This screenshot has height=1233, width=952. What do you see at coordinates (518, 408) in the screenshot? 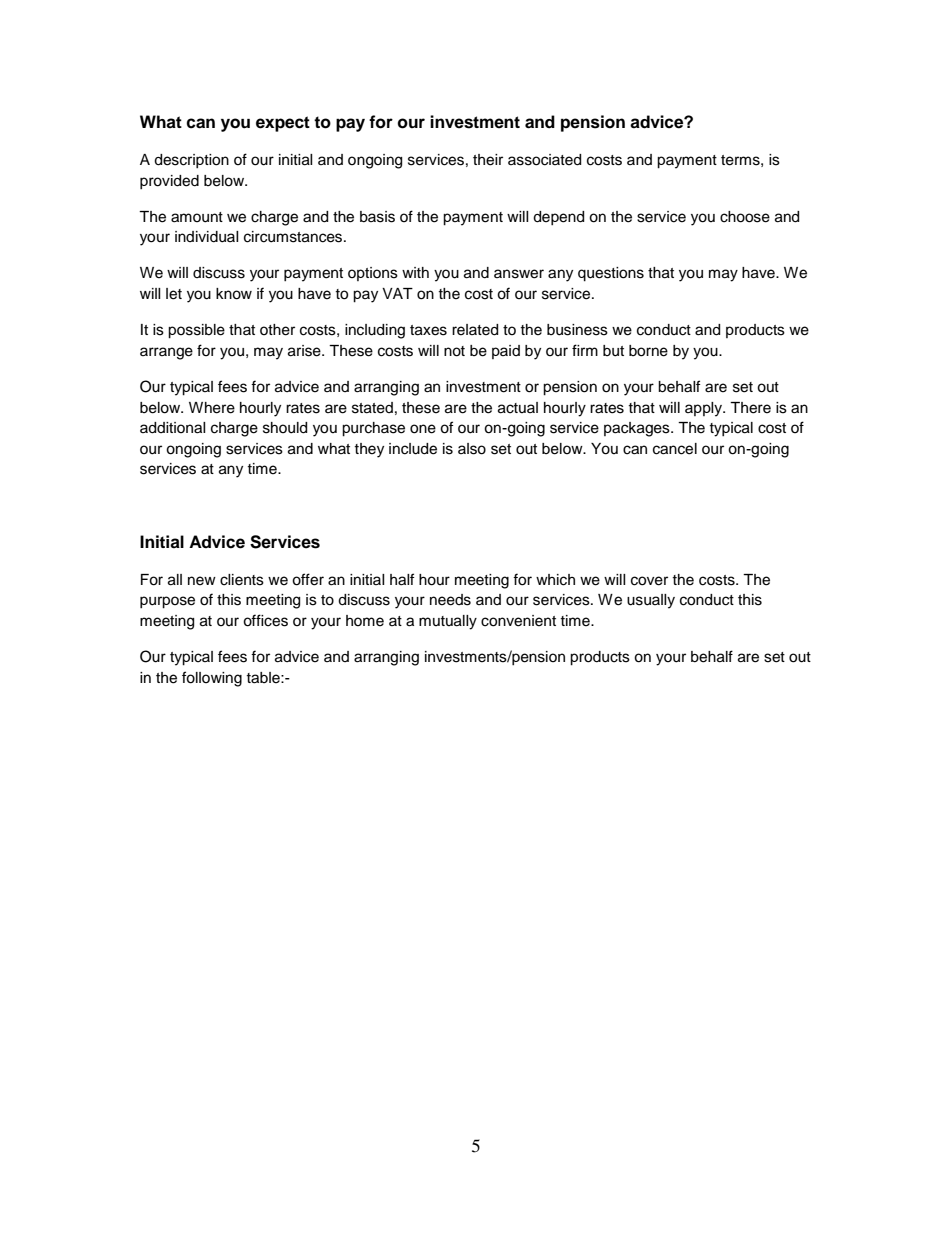
I see `actual` at bounding box center [518, 408].
